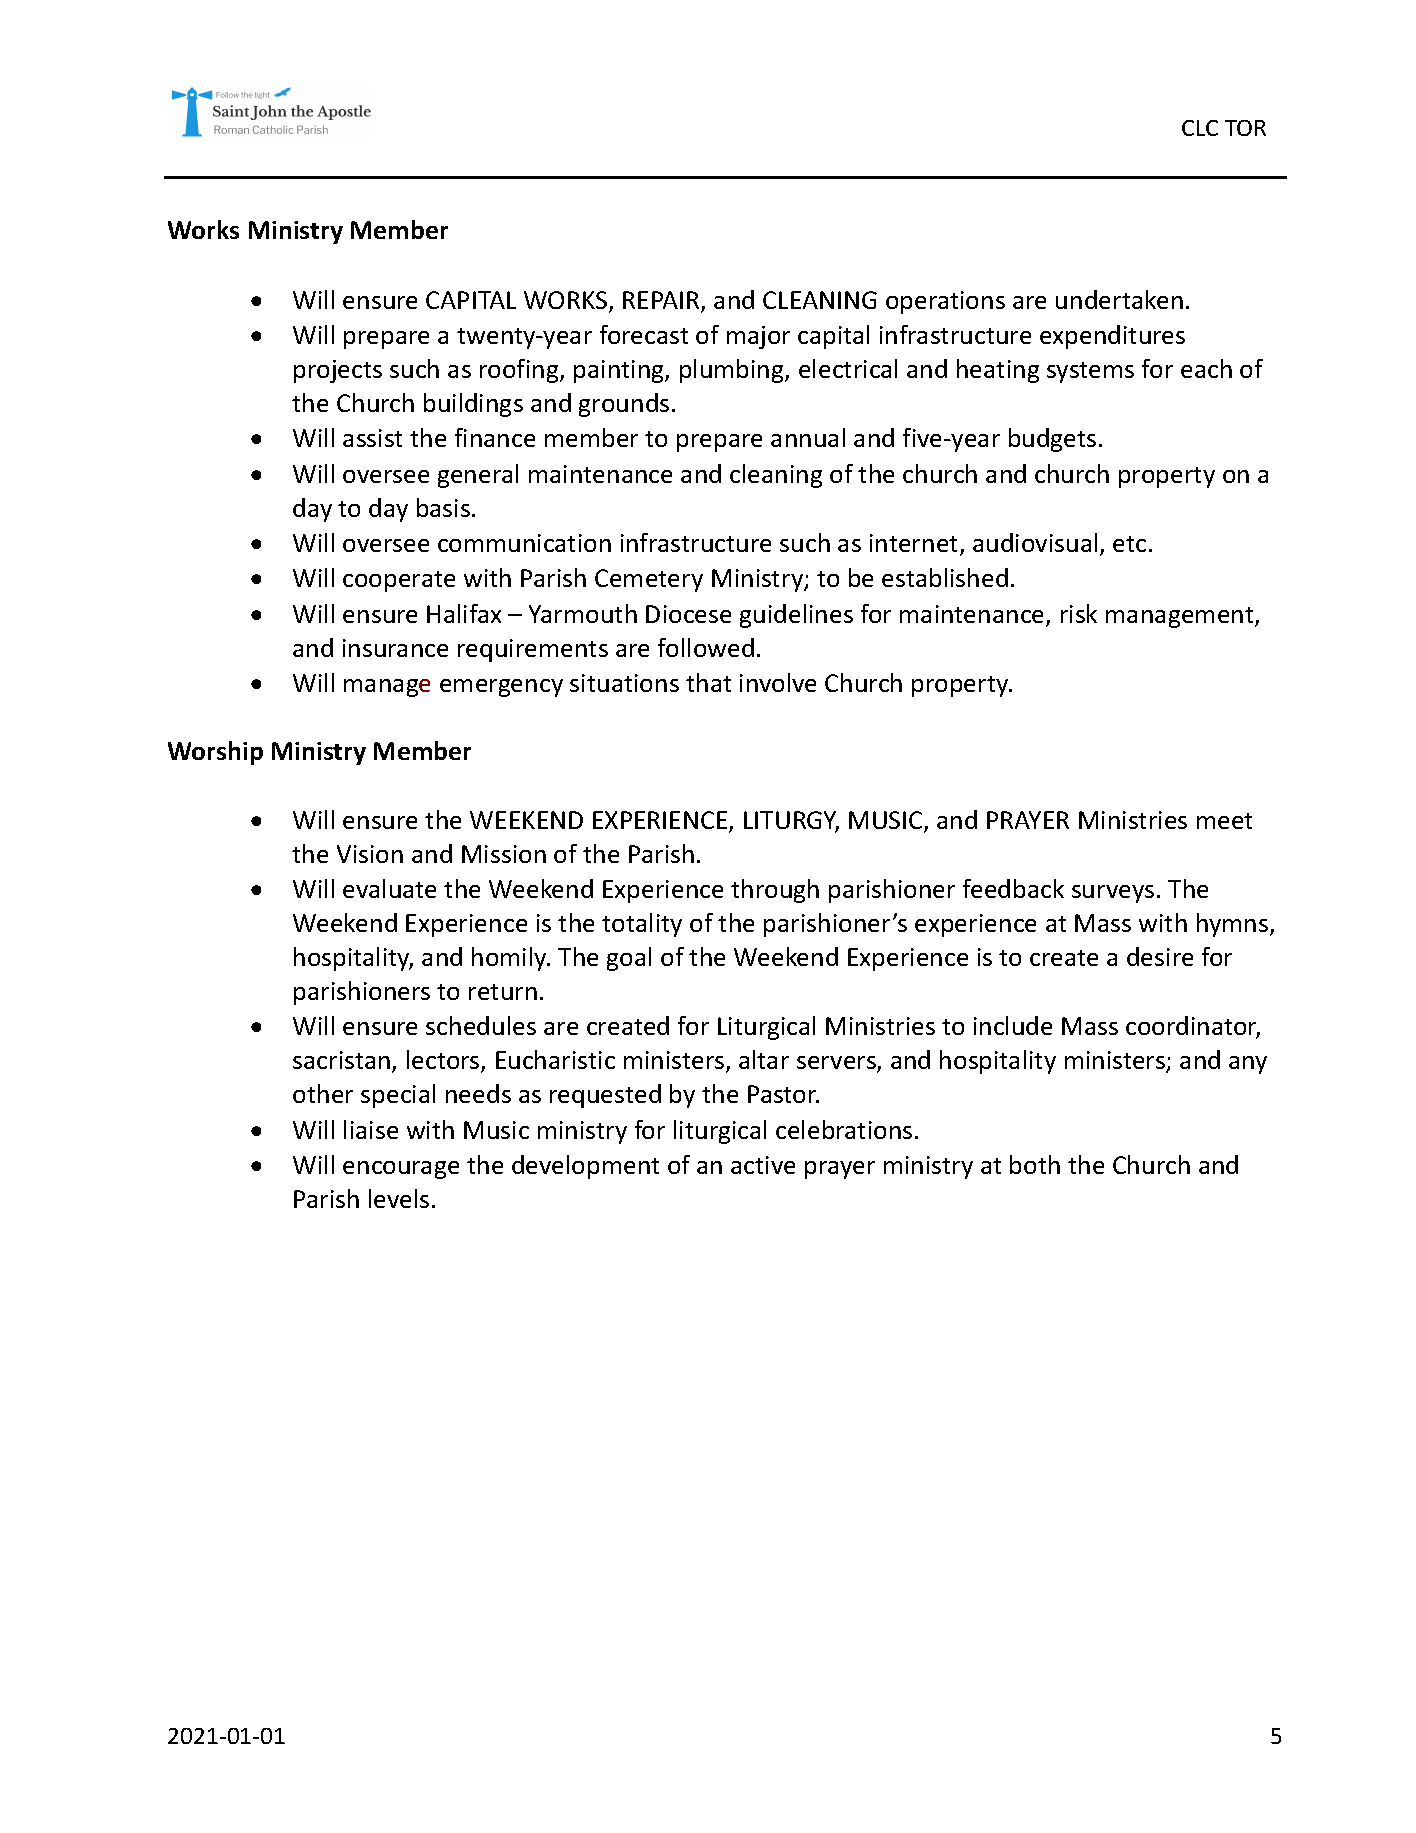 This screenshot has height=1833, width=1416. Describe the element at coordinates (706, 647) in the screenshot. I see `followed` at that location.
